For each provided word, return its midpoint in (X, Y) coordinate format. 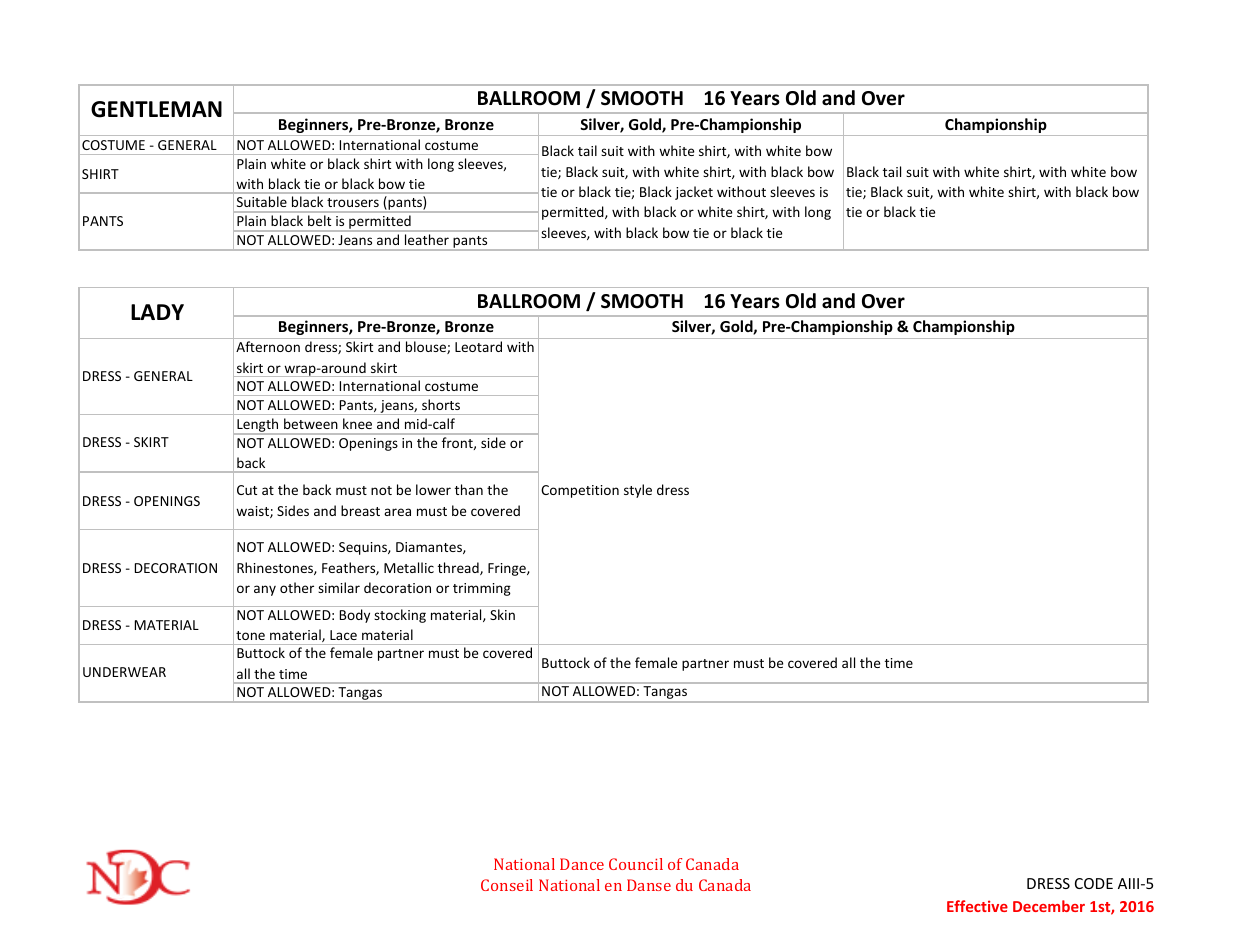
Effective (977, 906)
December (1049, 906)
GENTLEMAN (156, 109)
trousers (353, 202)
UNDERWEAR (124, 672)
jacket (694, 193)
